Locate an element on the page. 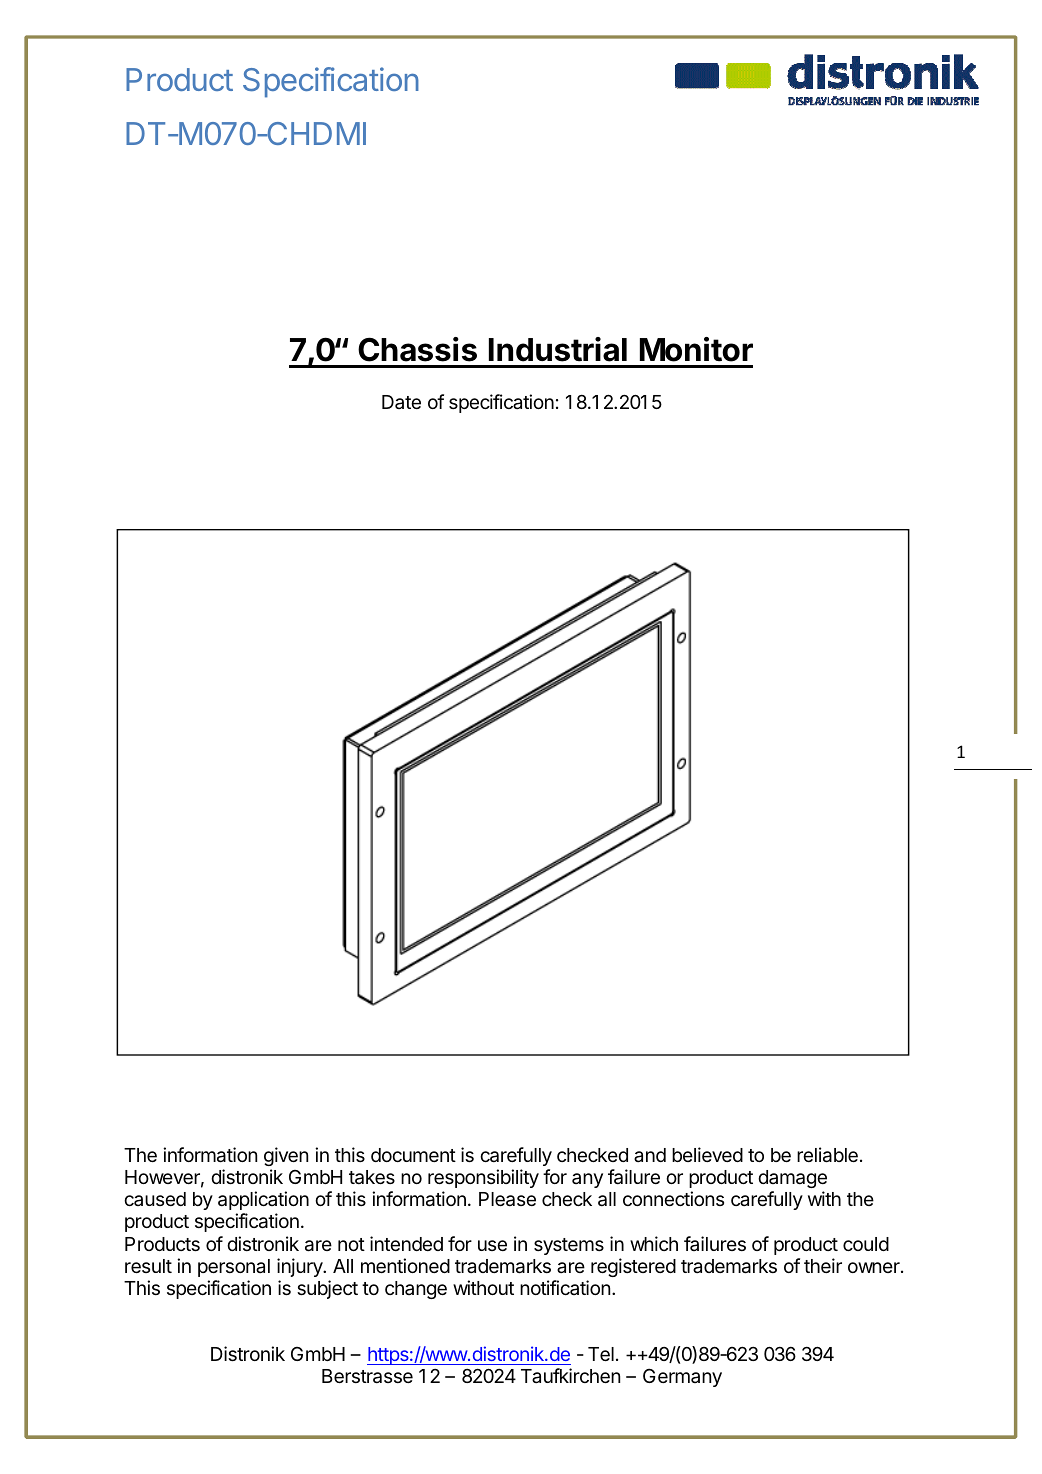 The width and height of the document is (1042, 1474). believed is located at coordinates (707, 1154).
